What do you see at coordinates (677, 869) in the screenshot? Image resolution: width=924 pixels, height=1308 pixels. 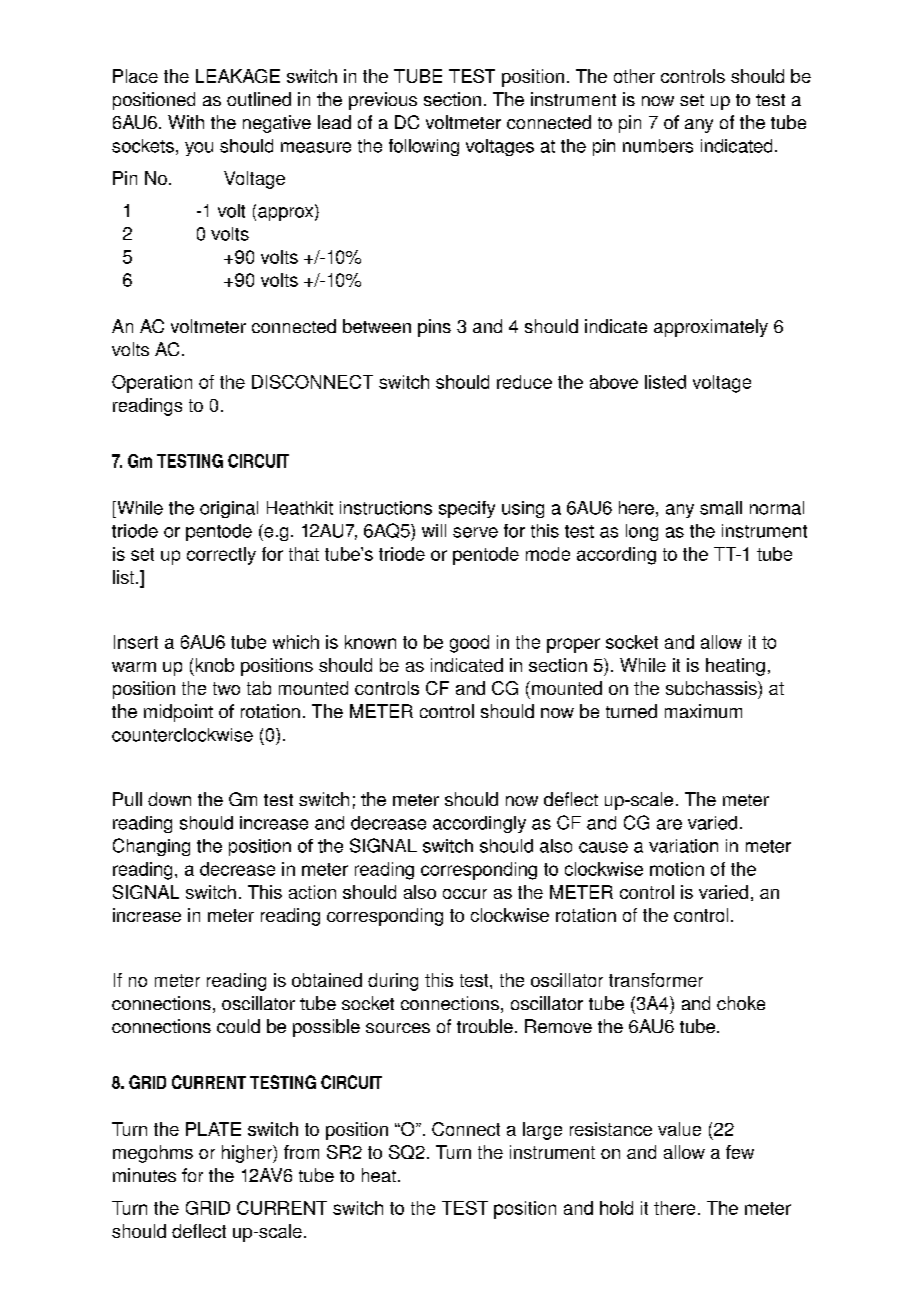 I see `motion` at bounding box center [677, 869].
